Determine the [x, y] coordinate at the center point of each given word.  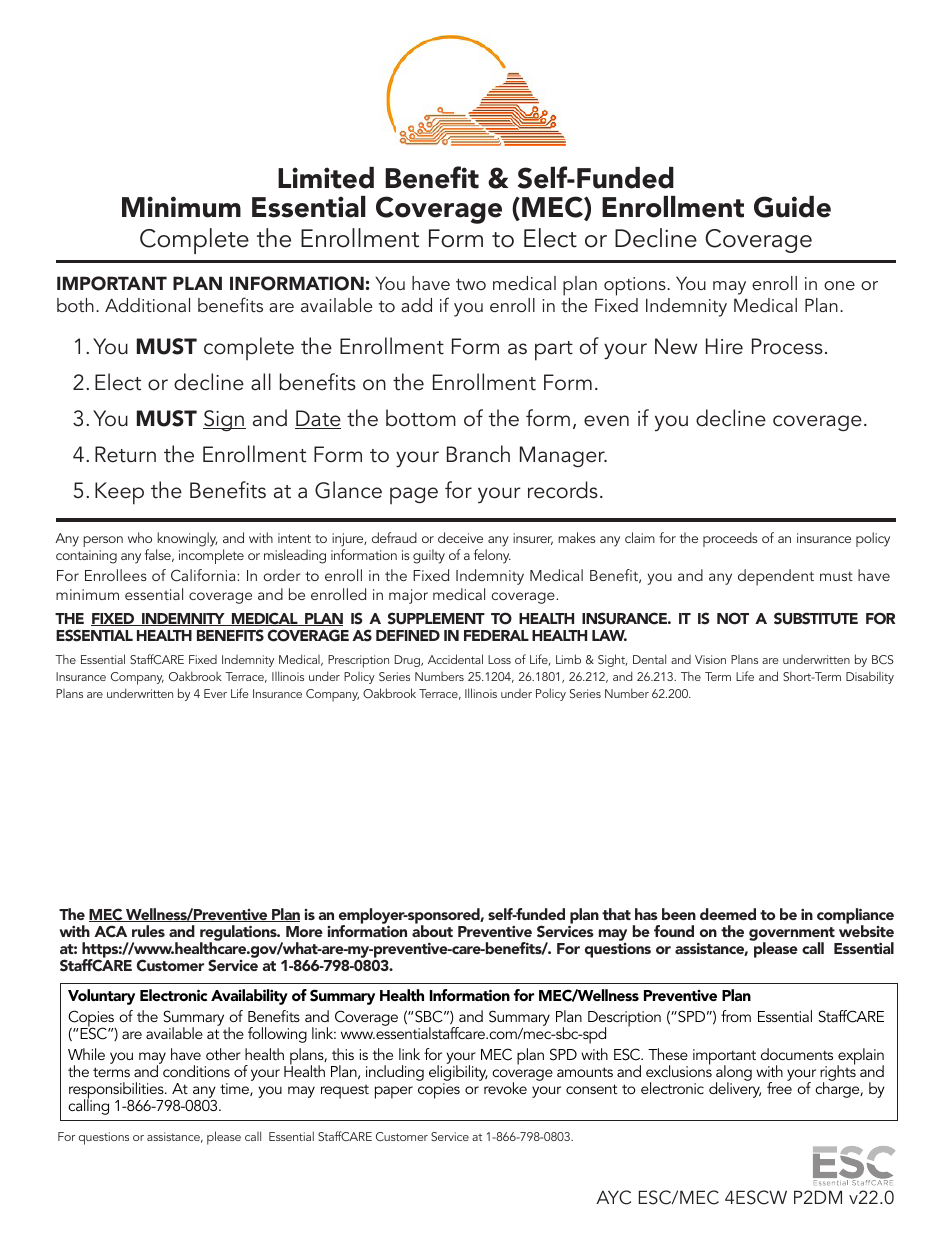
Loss [499, 659]
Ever [215, 693]
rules [148, 931]
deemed [728, 914]
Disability [870, 677]
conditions [196, 1071]
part [554, 351]
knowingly [187, 539]
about [432, 930]
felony [492, 556]
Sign [224, 420]
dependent [776, 577]
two [471, 284]
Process [787, 346]
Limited [326, 178]
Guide [792, 207]
